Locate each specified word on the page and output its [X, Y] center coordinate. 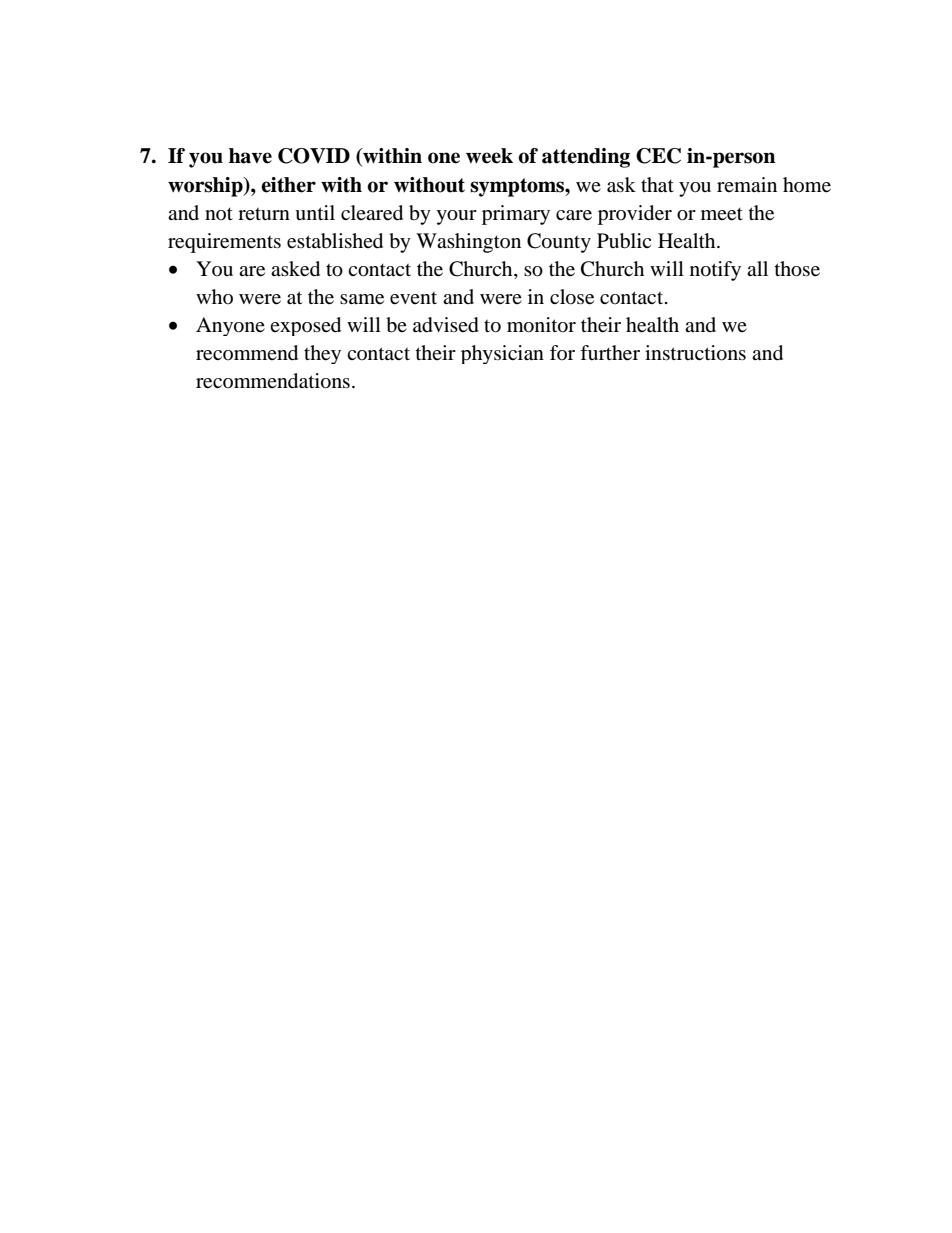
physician [502, 354]
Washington [468, 243]
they [322, 354]
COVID [314, 156]
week [489, 156]
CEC [658, 156]
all [757, 268]
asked [295, 269]
